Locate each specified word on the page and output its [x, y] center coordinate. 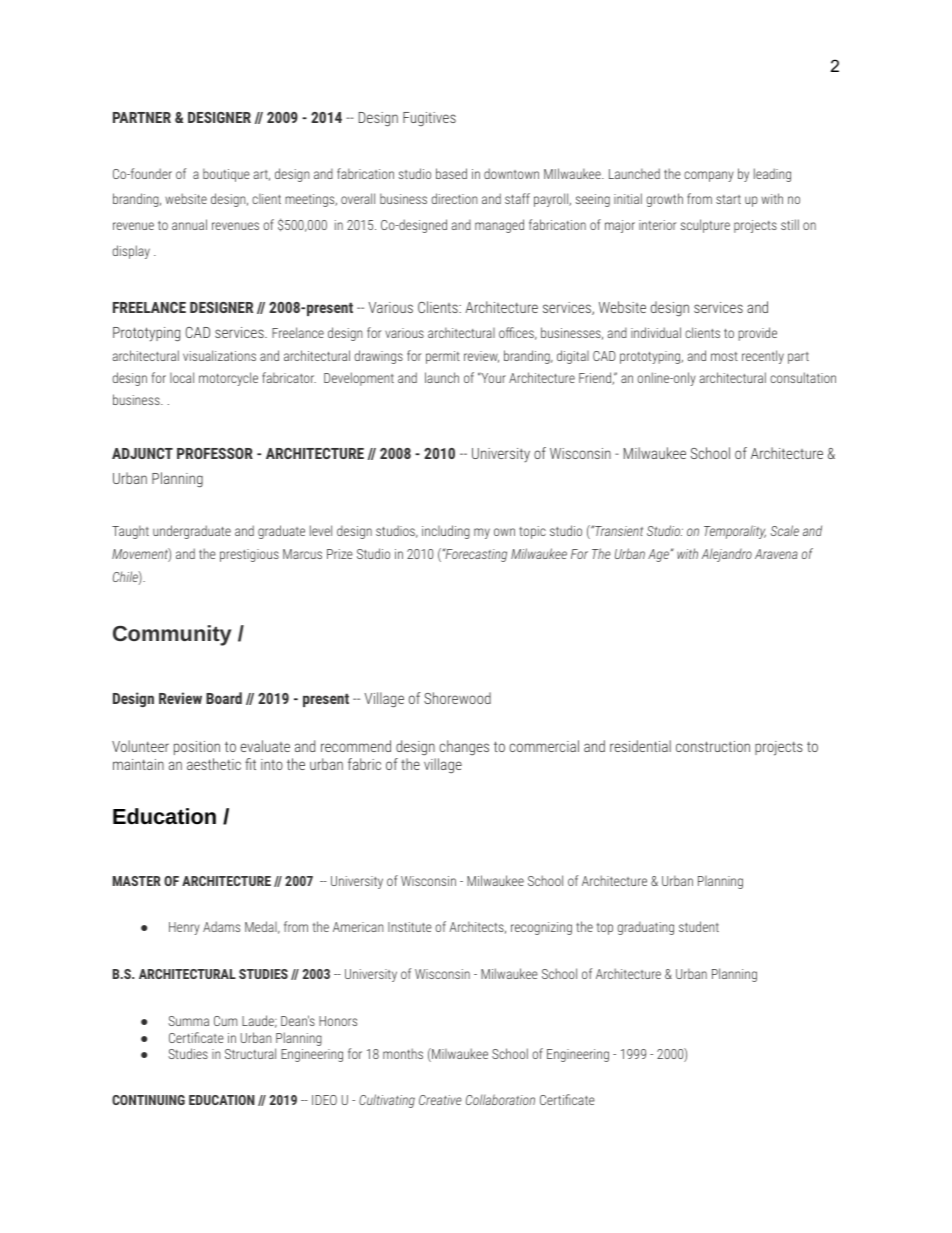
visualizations [219, 355]
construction [713, 746]
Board [224, 698]
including [446, 532]
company [709, 176]
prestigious [249, 555]
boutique [226, 175]
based [451, 173]
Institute [410, 927]
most [724, 356]
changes [464, 747]
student [699, 926]
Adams [221, 926]
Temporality [735, 532]
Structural [250, 1053]
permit [443, 357]
